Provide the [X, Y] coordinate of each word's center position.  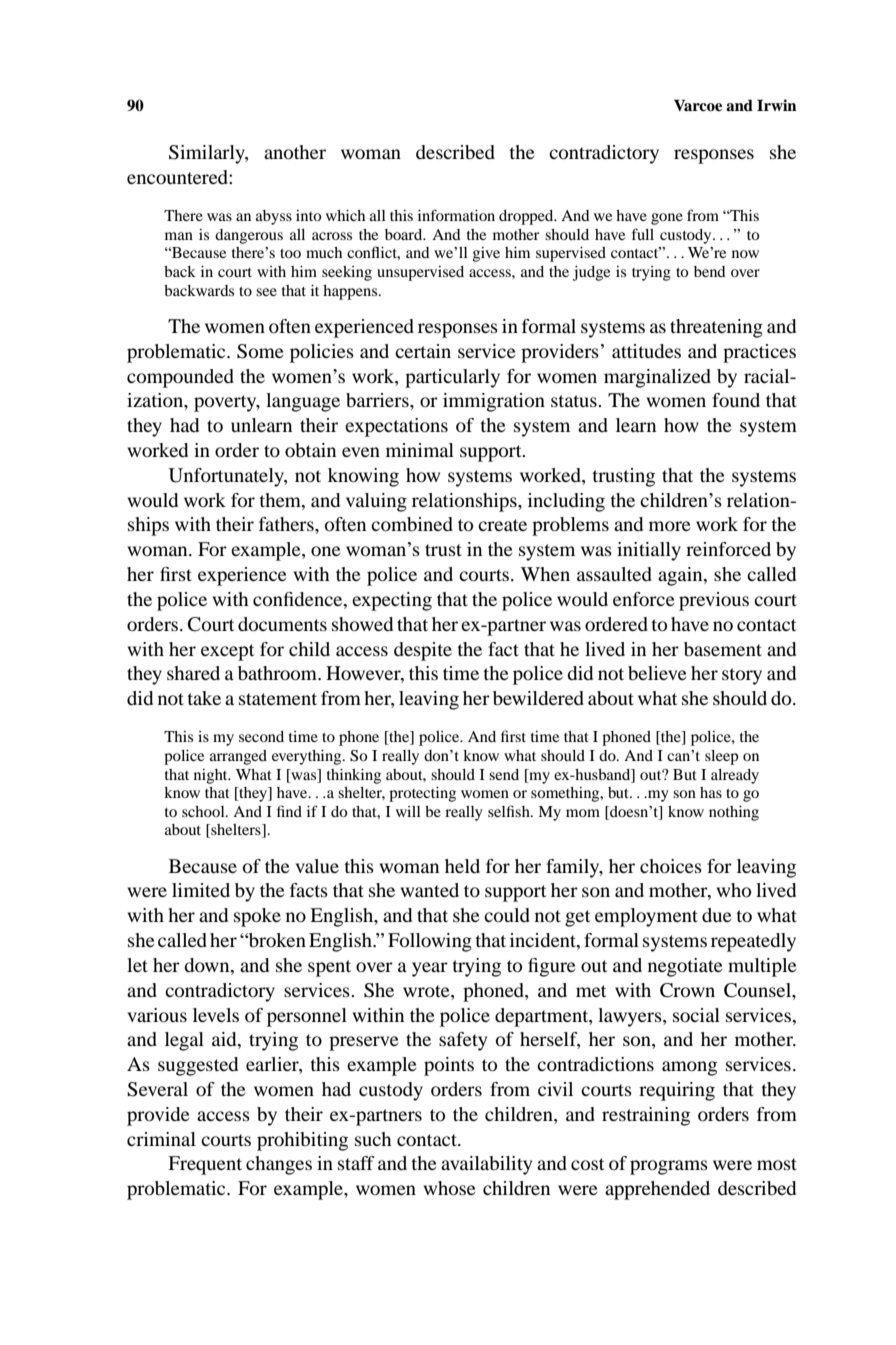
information [456, 215]
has [711, 792]
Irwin [777, 105]
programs [669, 1167]
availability [486, 1165]
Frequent [205, 1165]
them [281, 500]
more [670, 526]
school [204, 811]
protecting [422, 794]
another [295, 152]
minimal [420, 450]
